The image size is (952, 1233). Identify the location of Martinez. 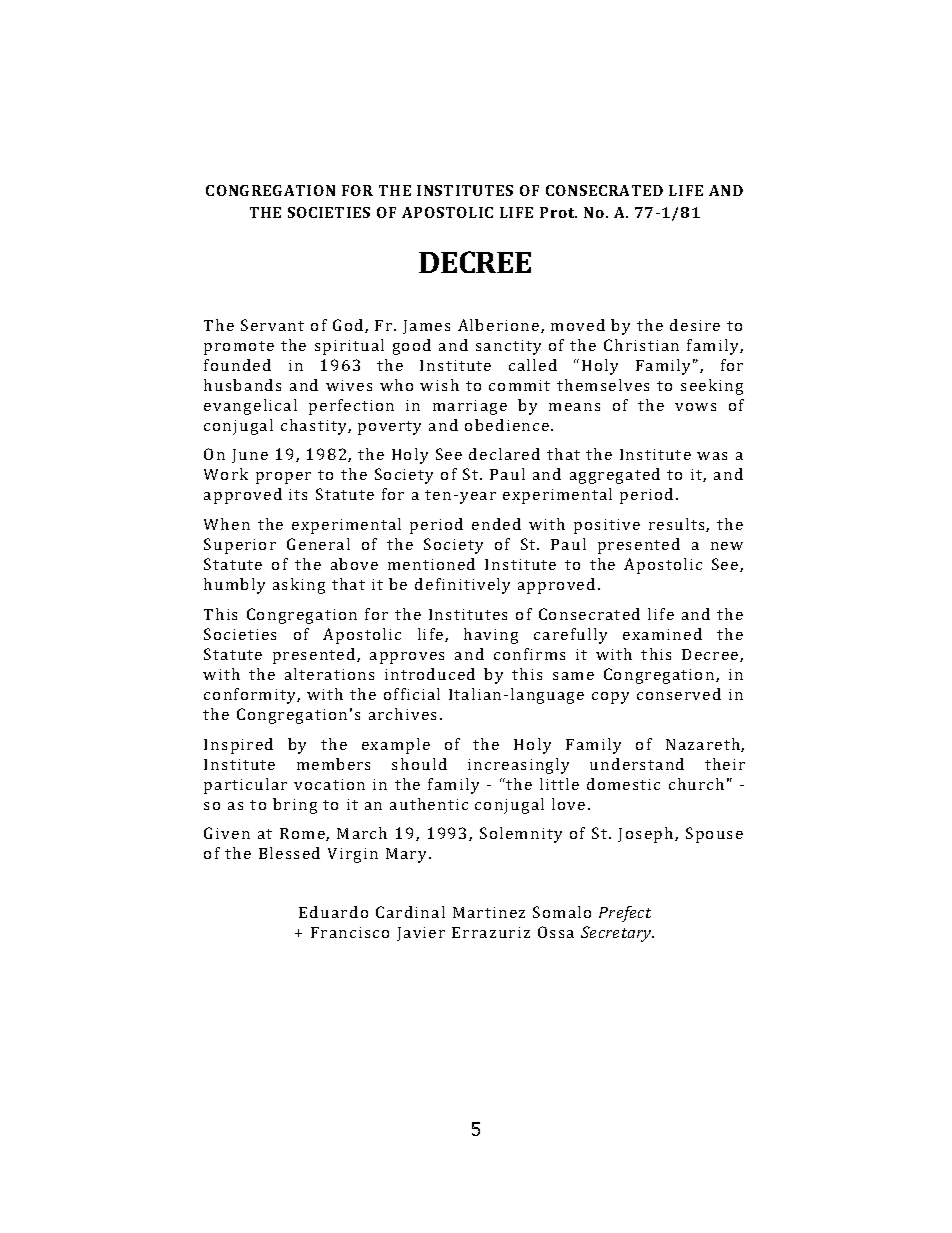
(489, 912).
